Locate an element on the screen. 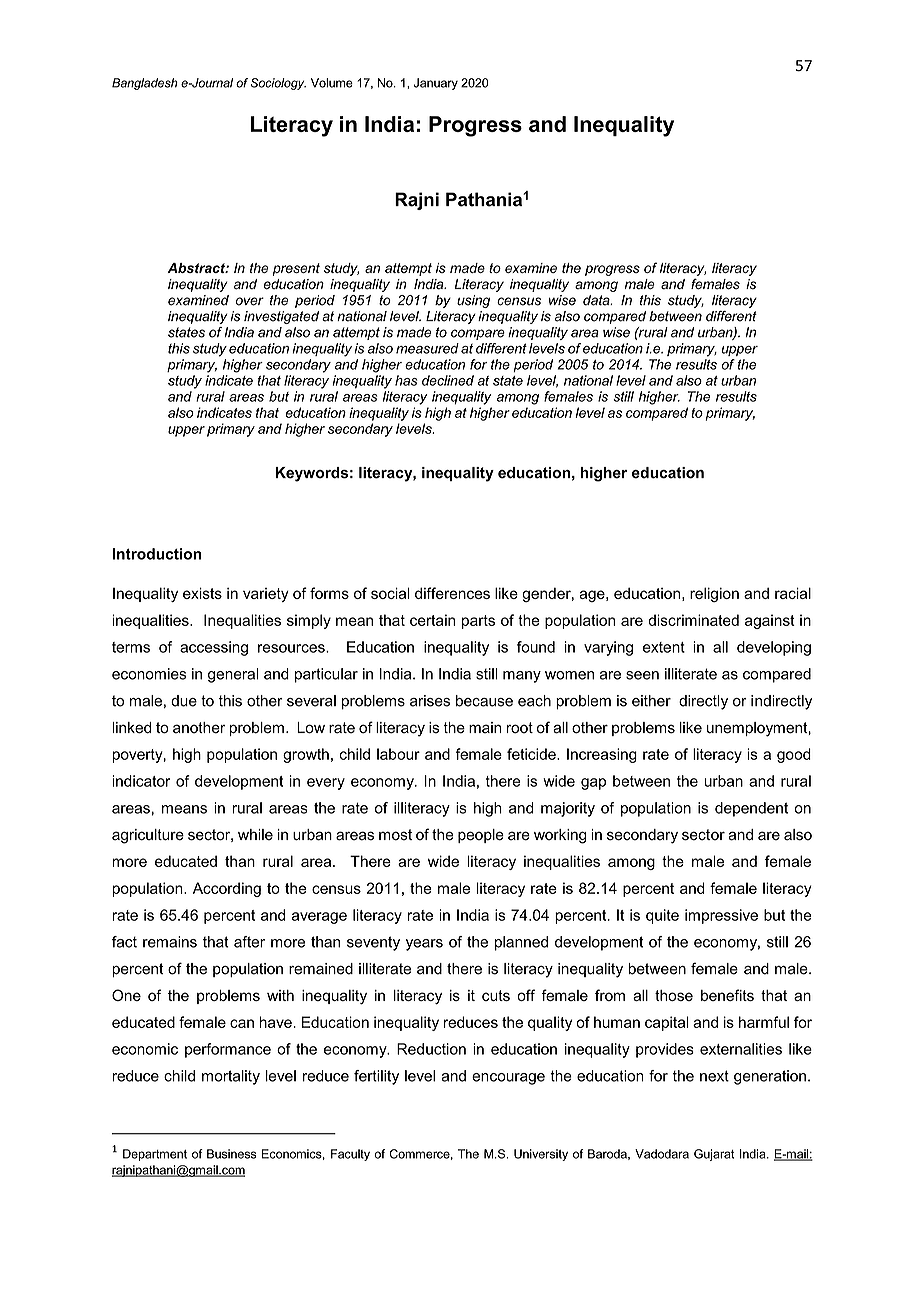 The width and height of the screenshot is (924, 1308). Gujarat is located at coordinates (714, 1155).
